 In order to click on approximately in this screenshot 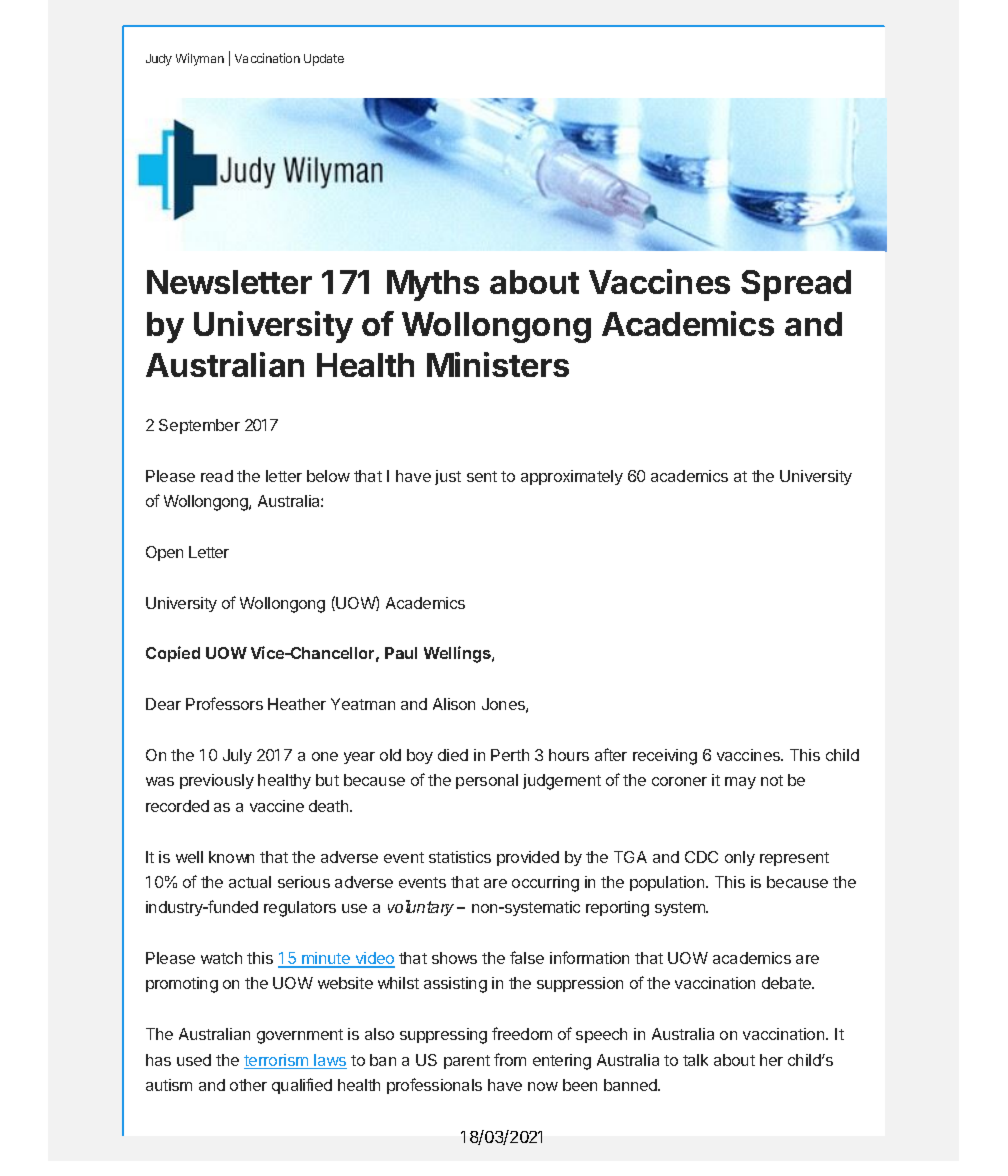, I will do `click(572, 477)`.
